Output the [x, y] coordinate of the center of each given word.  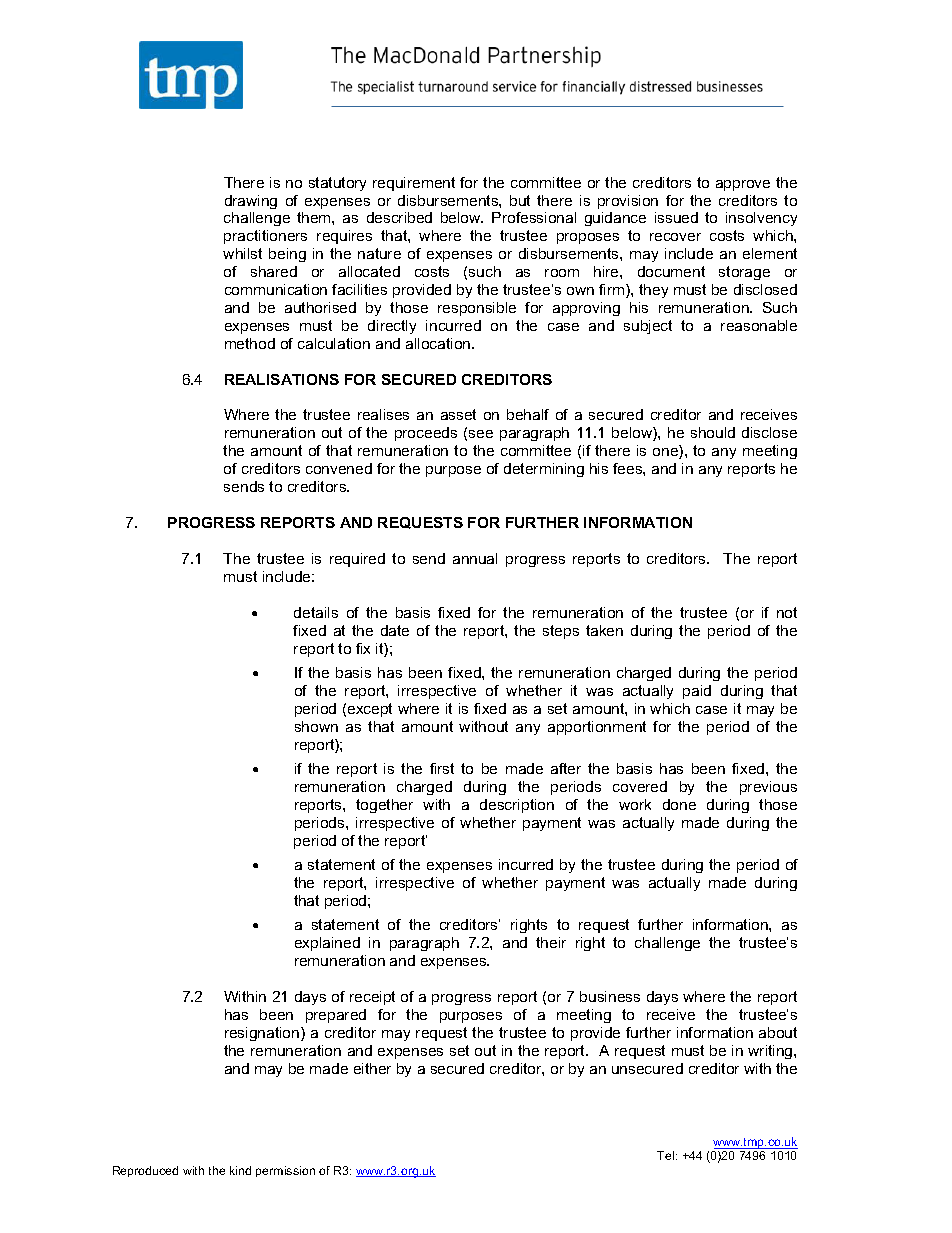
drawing [251, 202]
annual [475, 558]
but [520, 200]
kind [240, 1170]
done [679, 804]
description [517, 806]
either [372, 1068]
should [713, 432]
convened [339, 468]
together [384, 806]
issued [676, 217]
